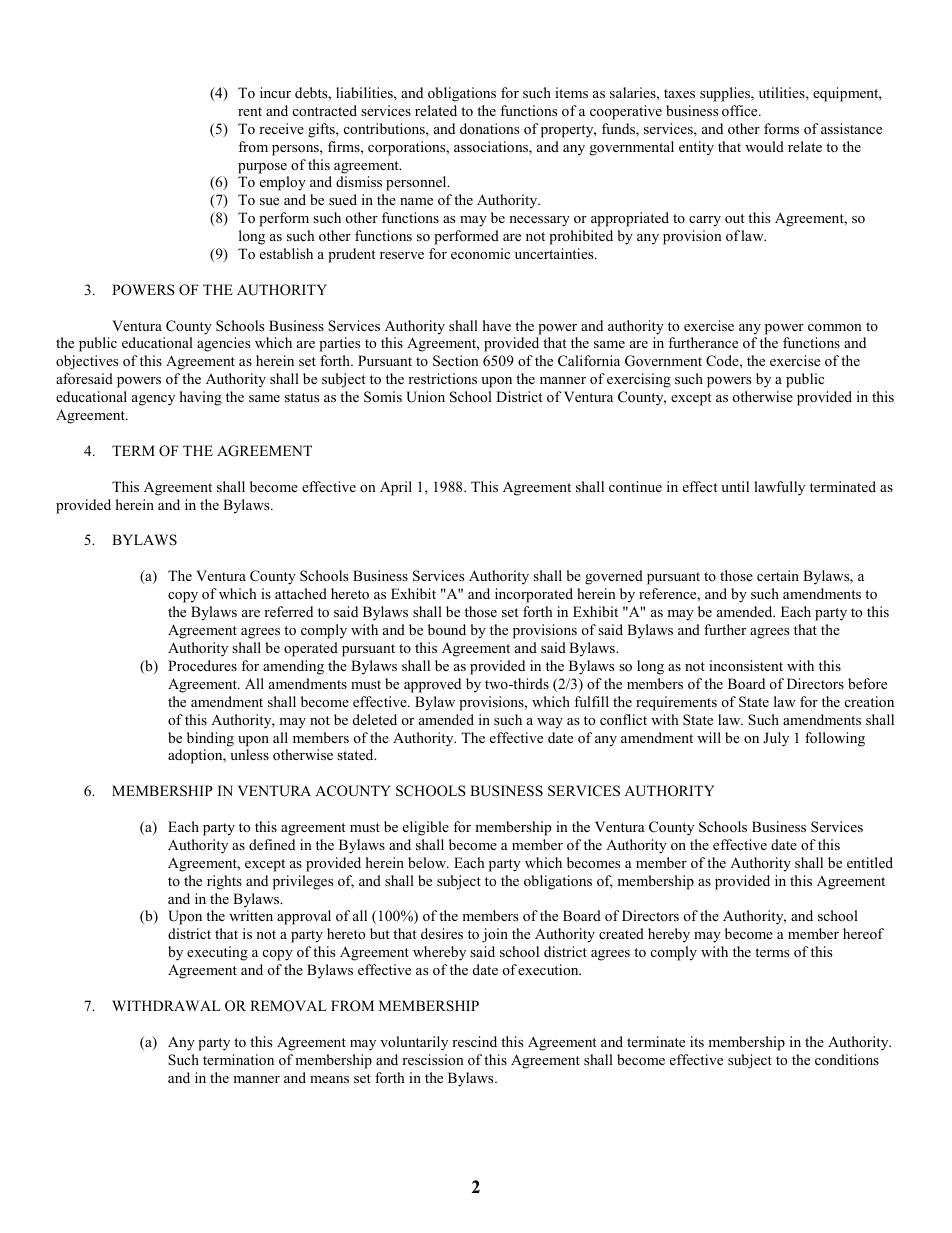 The image size is (952, 1233). I want to click on defined, so click(272, 844).
